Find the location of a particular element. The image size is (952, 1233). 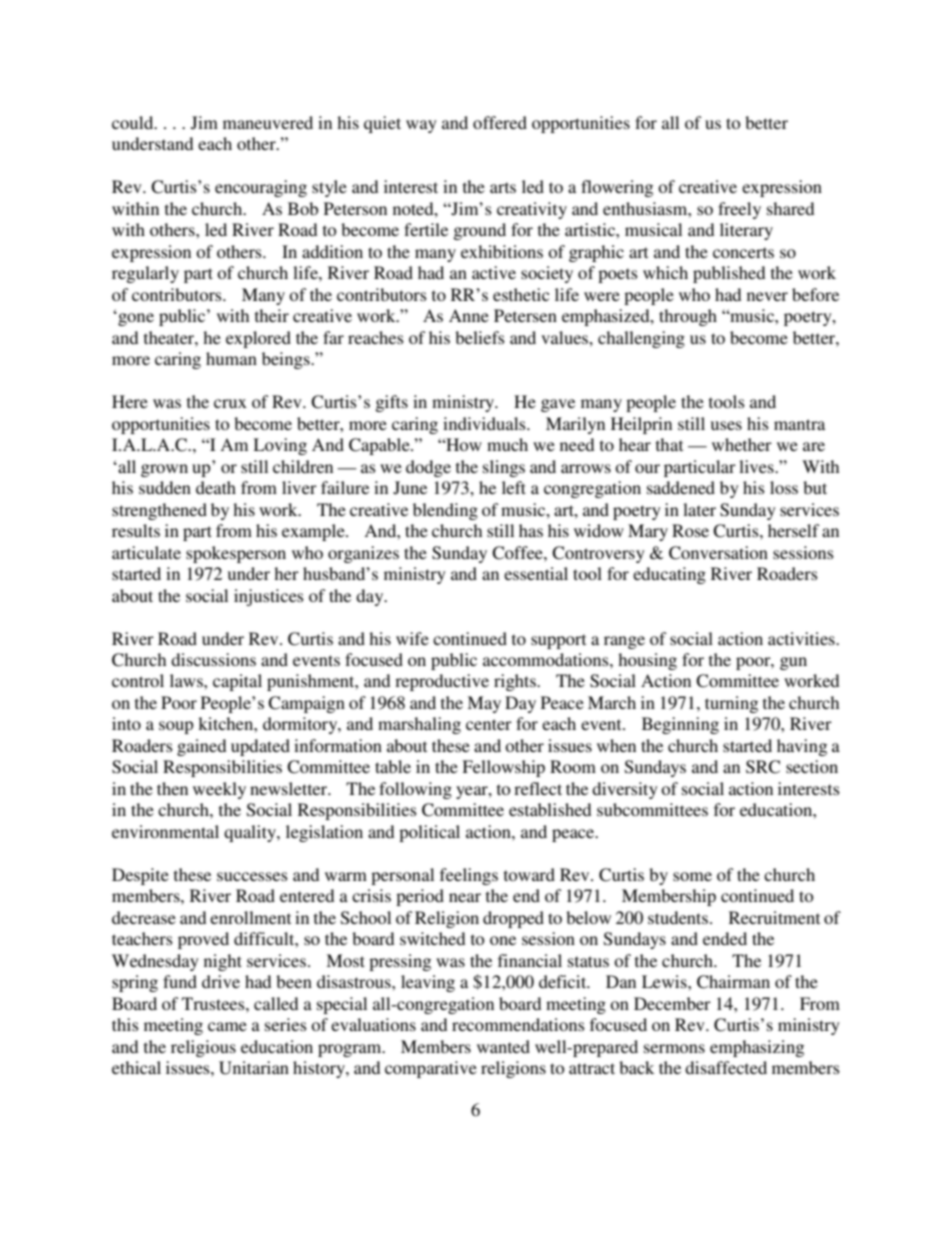

SRC is located at coordinates (763, 767).
